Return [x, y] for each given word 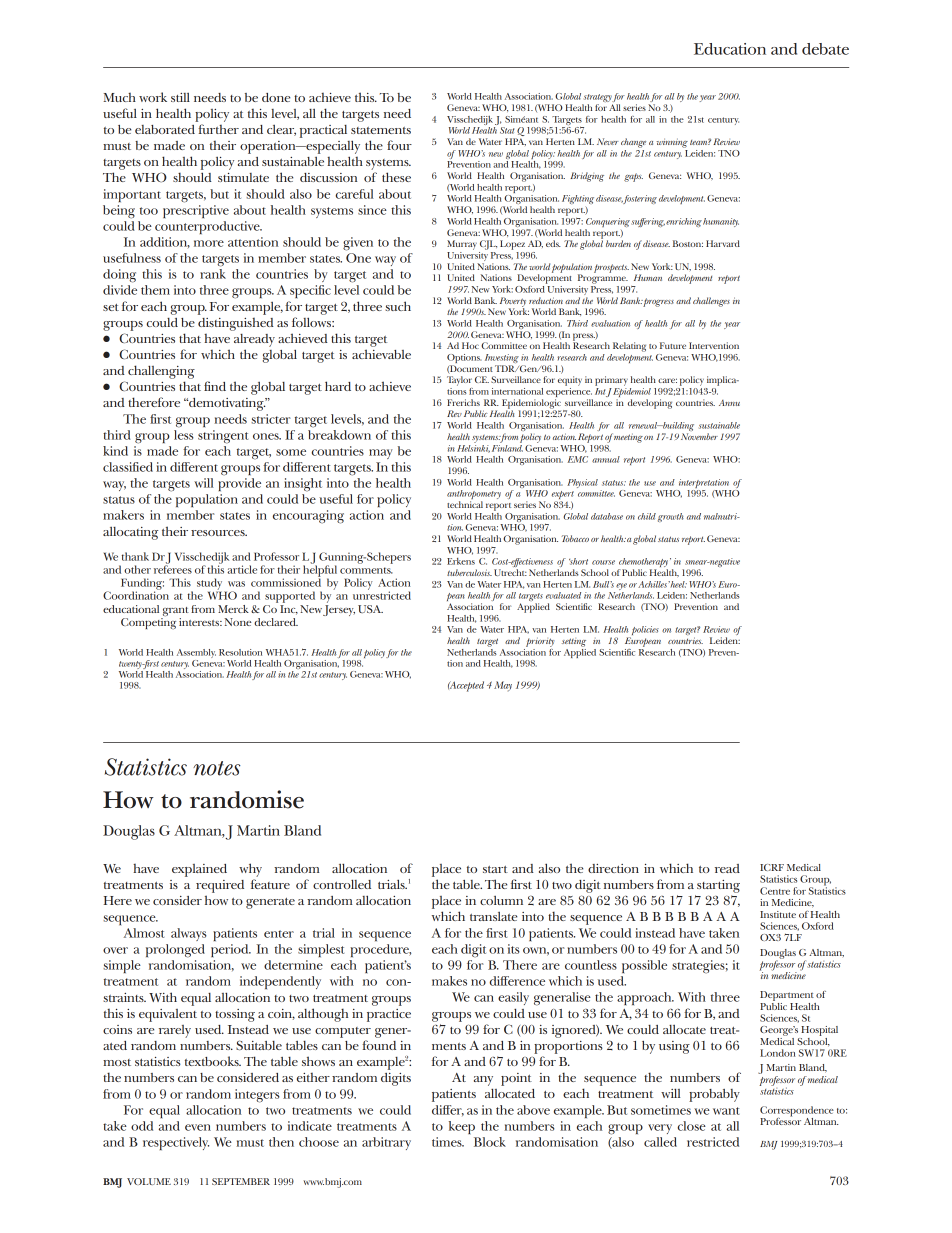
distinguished [236, 324]
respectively [176, 1144]
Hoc [470, 345]
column [501, 900]
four [399, 145]
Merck [233, 609]
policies [644, 632]
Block [490, 1142]
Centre [775, 891]
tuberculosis [469, 572]
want [726, 1111]
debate [825, 49]
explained [199, 870]
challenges [711, 302]
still [180, 97]
